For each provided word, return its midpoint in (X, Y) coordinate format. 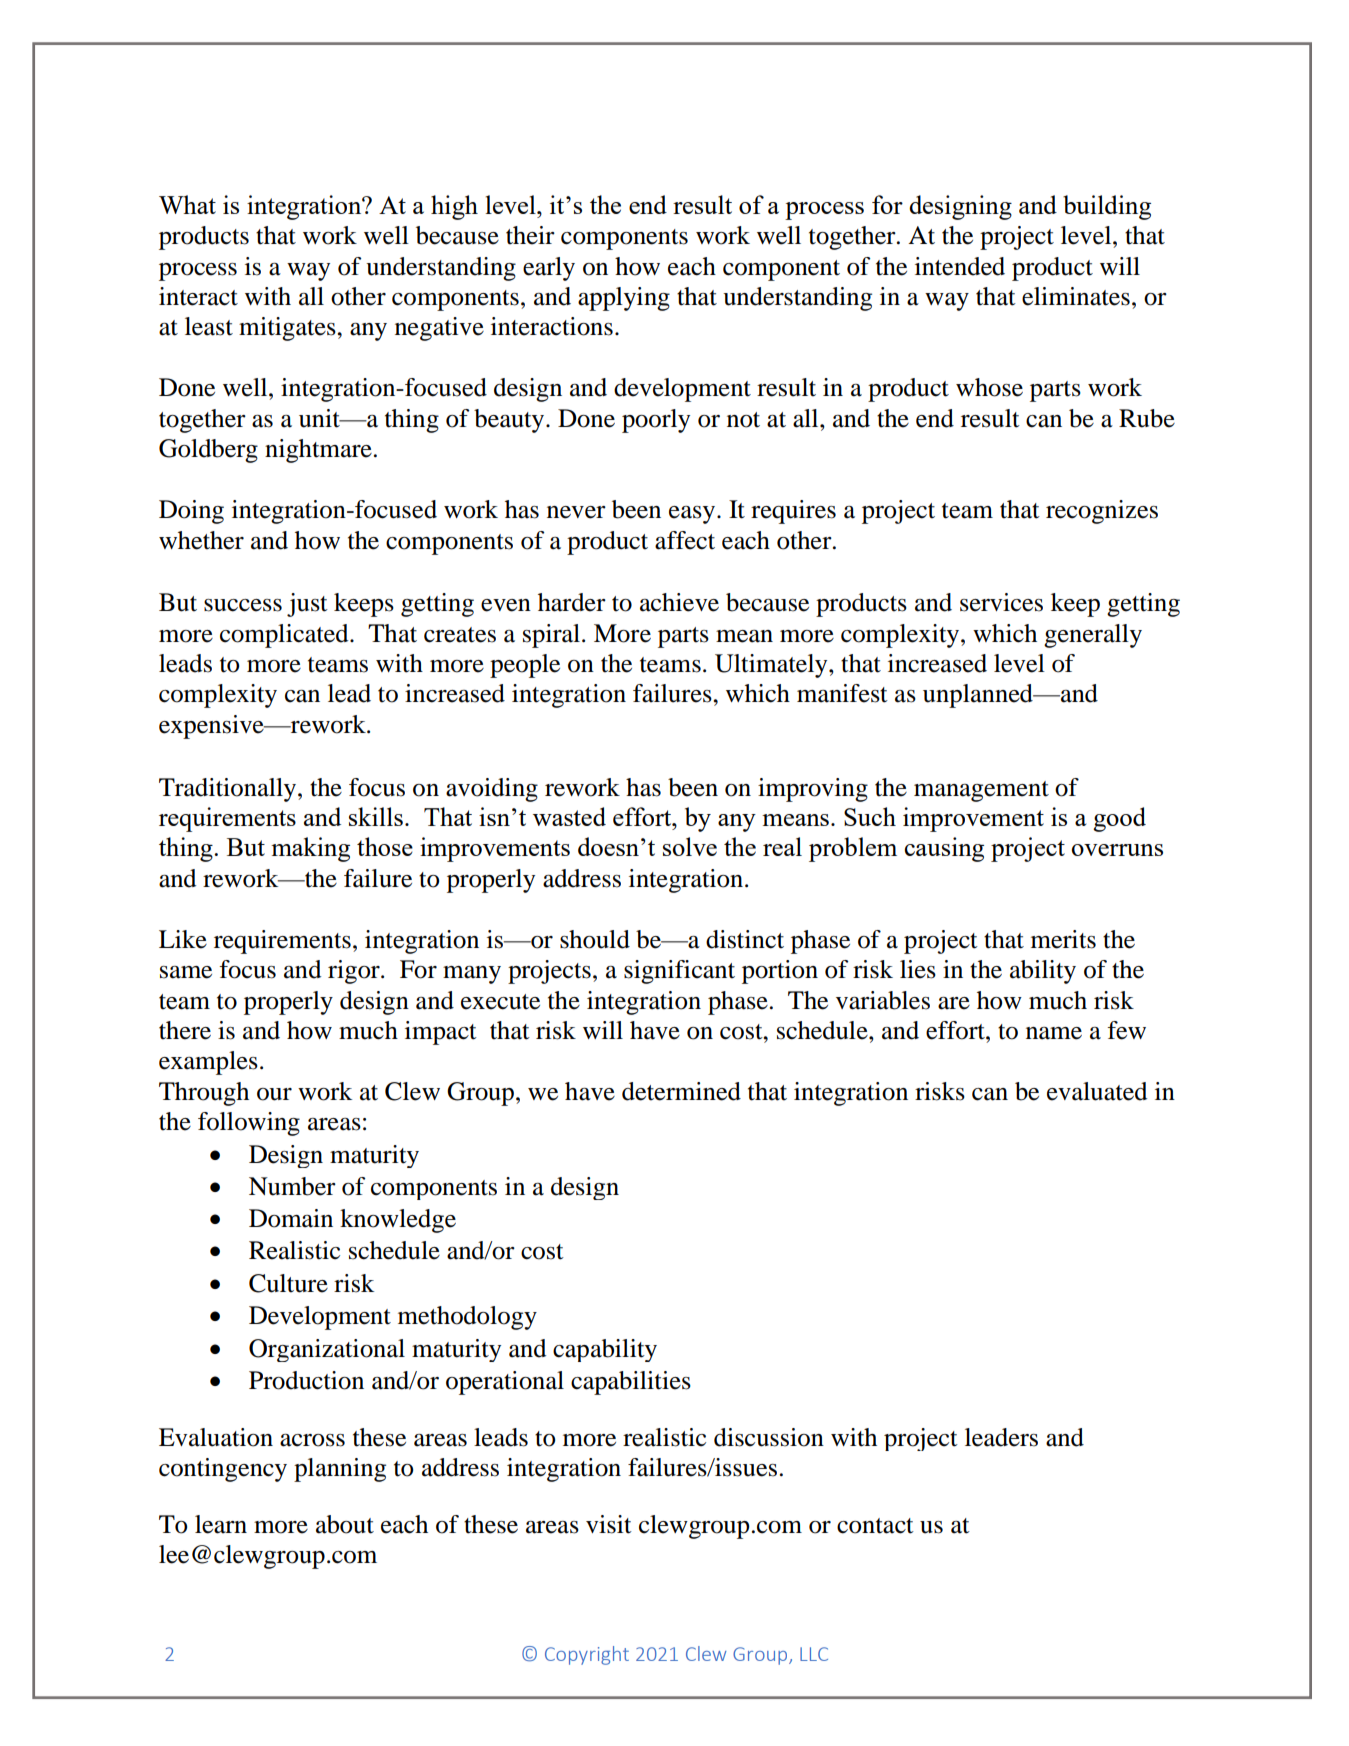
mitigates (288, 329)
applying (624, 299)
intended (960, 266)
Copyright (587, 1655)
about (345, 1524)
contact (875, 1526)
